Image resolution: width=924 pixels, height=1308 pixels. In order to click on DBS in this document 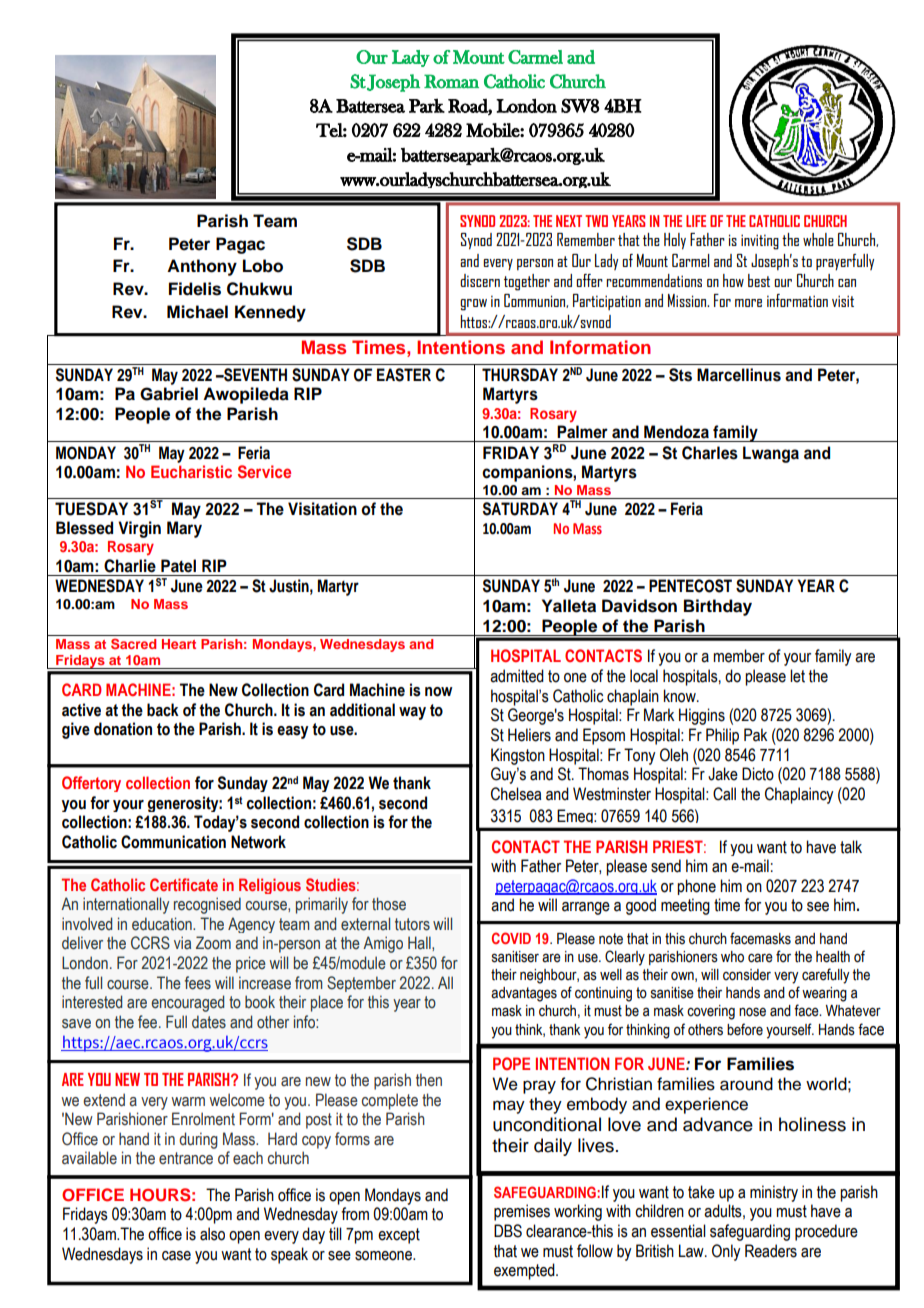, I will do `click(508, 1231)`.
